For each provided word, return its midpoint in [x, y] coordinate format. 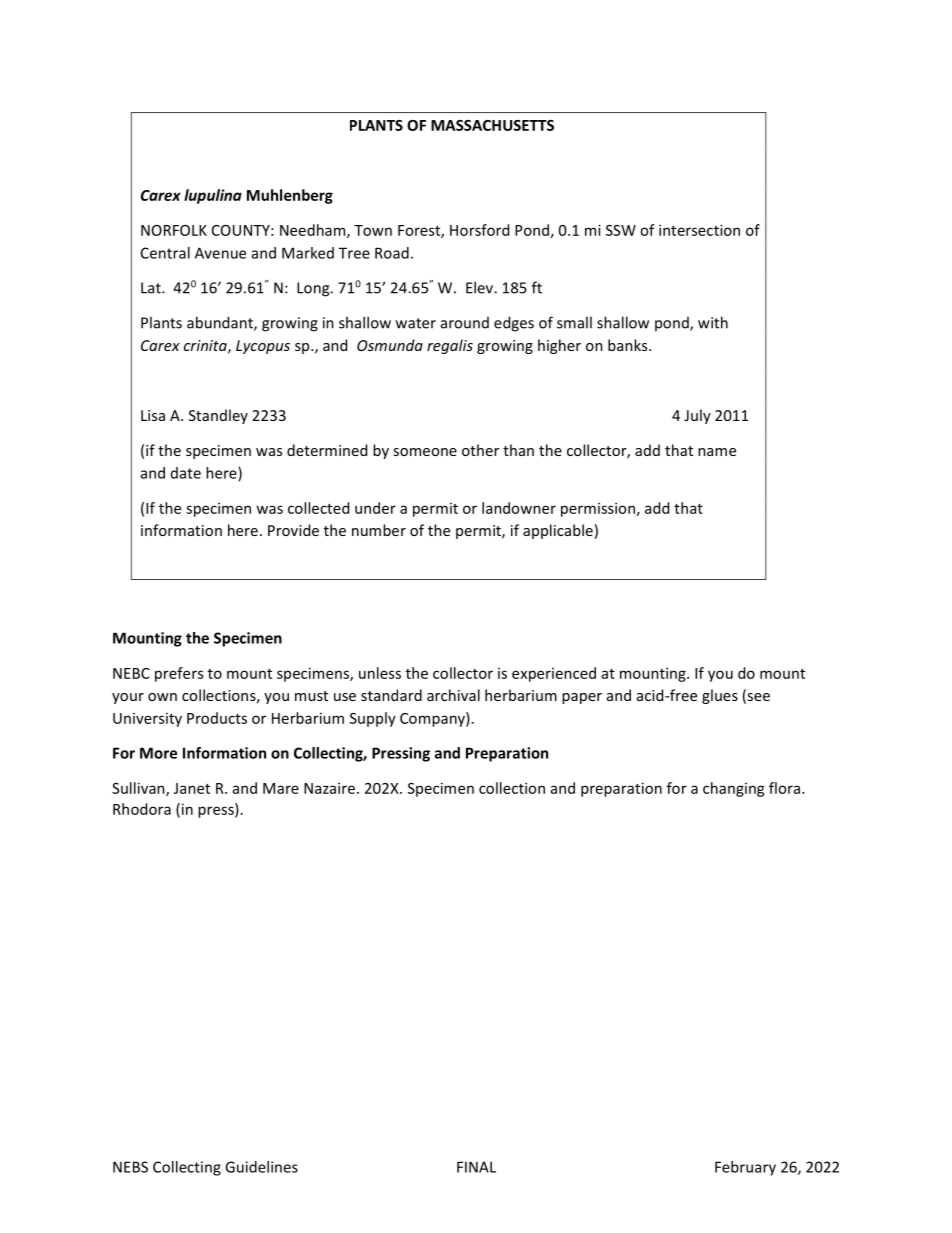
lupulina [213, 196]
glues [720, 696]
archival [453, 695]
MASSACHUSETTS [492, 125]
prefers [179, 674]
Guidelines [261, 1167]
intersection [699, 230]
